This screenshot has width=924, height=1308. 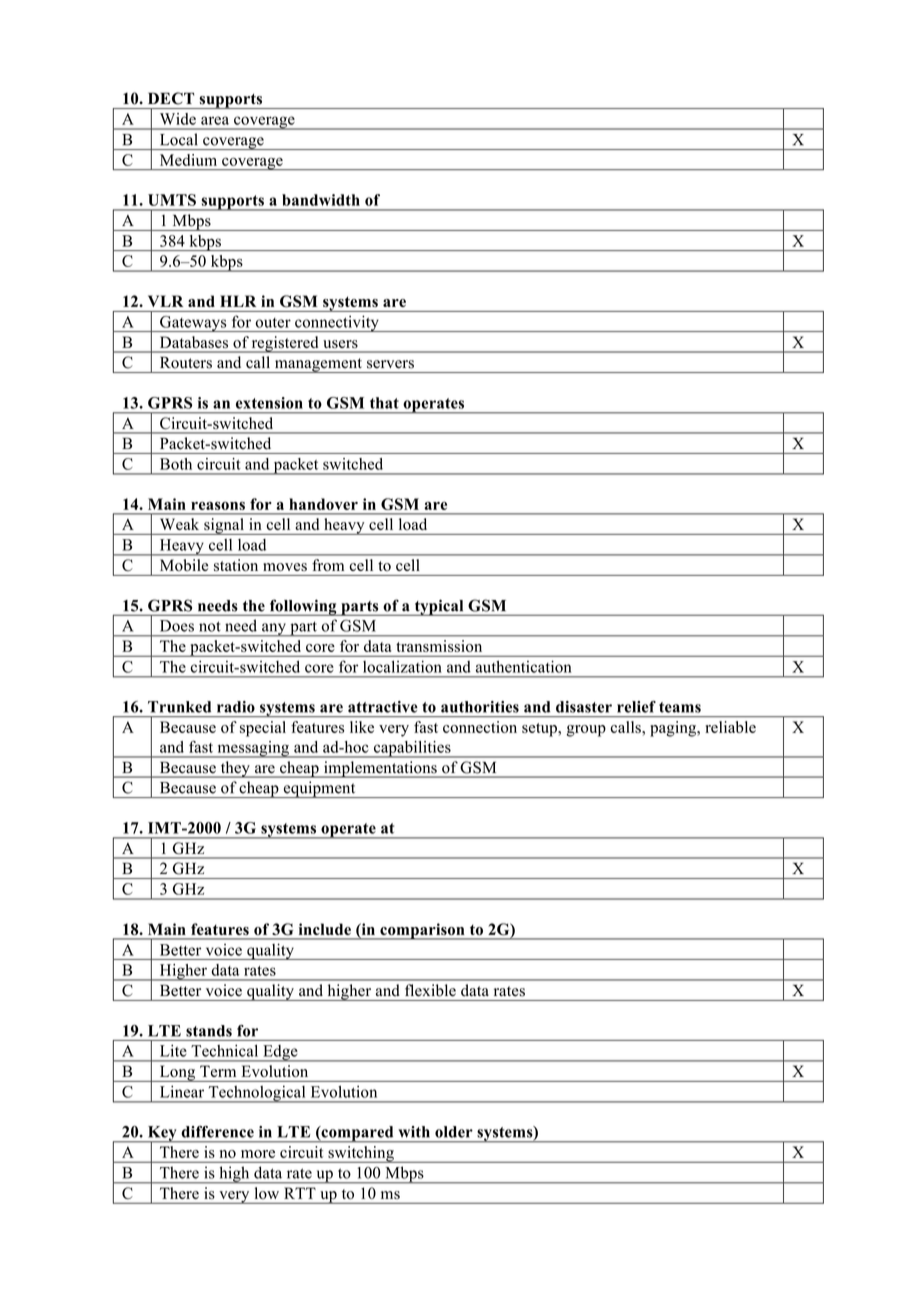 What do you see at coordinates (422, 931) in the screenshot?
I see `comparison` at bounding box center [422, 931].
